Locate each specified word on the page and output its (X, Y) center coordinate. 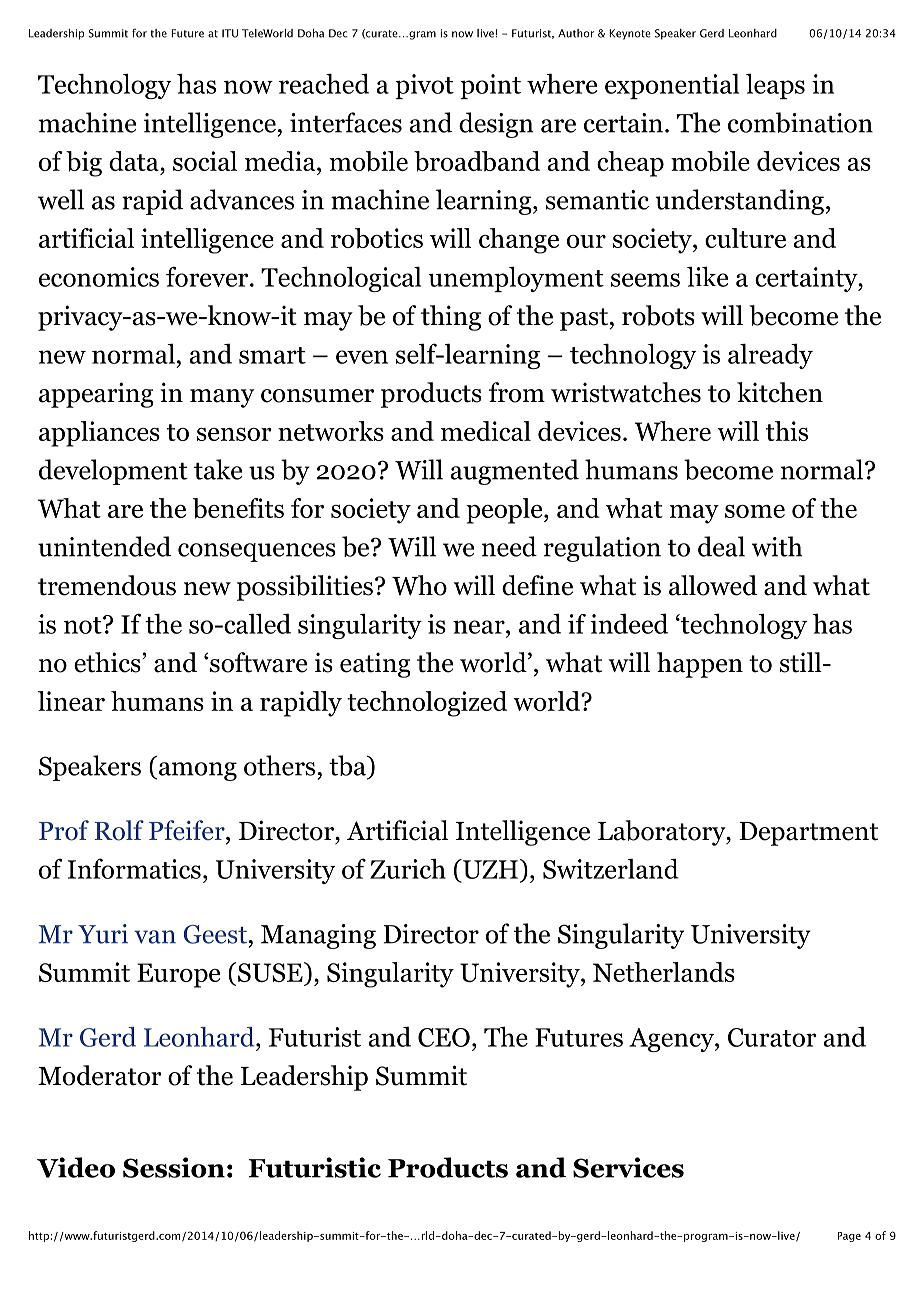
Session (174, 1167)
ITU (230, 33)
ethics (108, 662)
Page (849, 1237)
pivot (424, 86)
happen (700, 665)
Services (628, 1167)
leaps (775, 86)
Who (419, 585)
